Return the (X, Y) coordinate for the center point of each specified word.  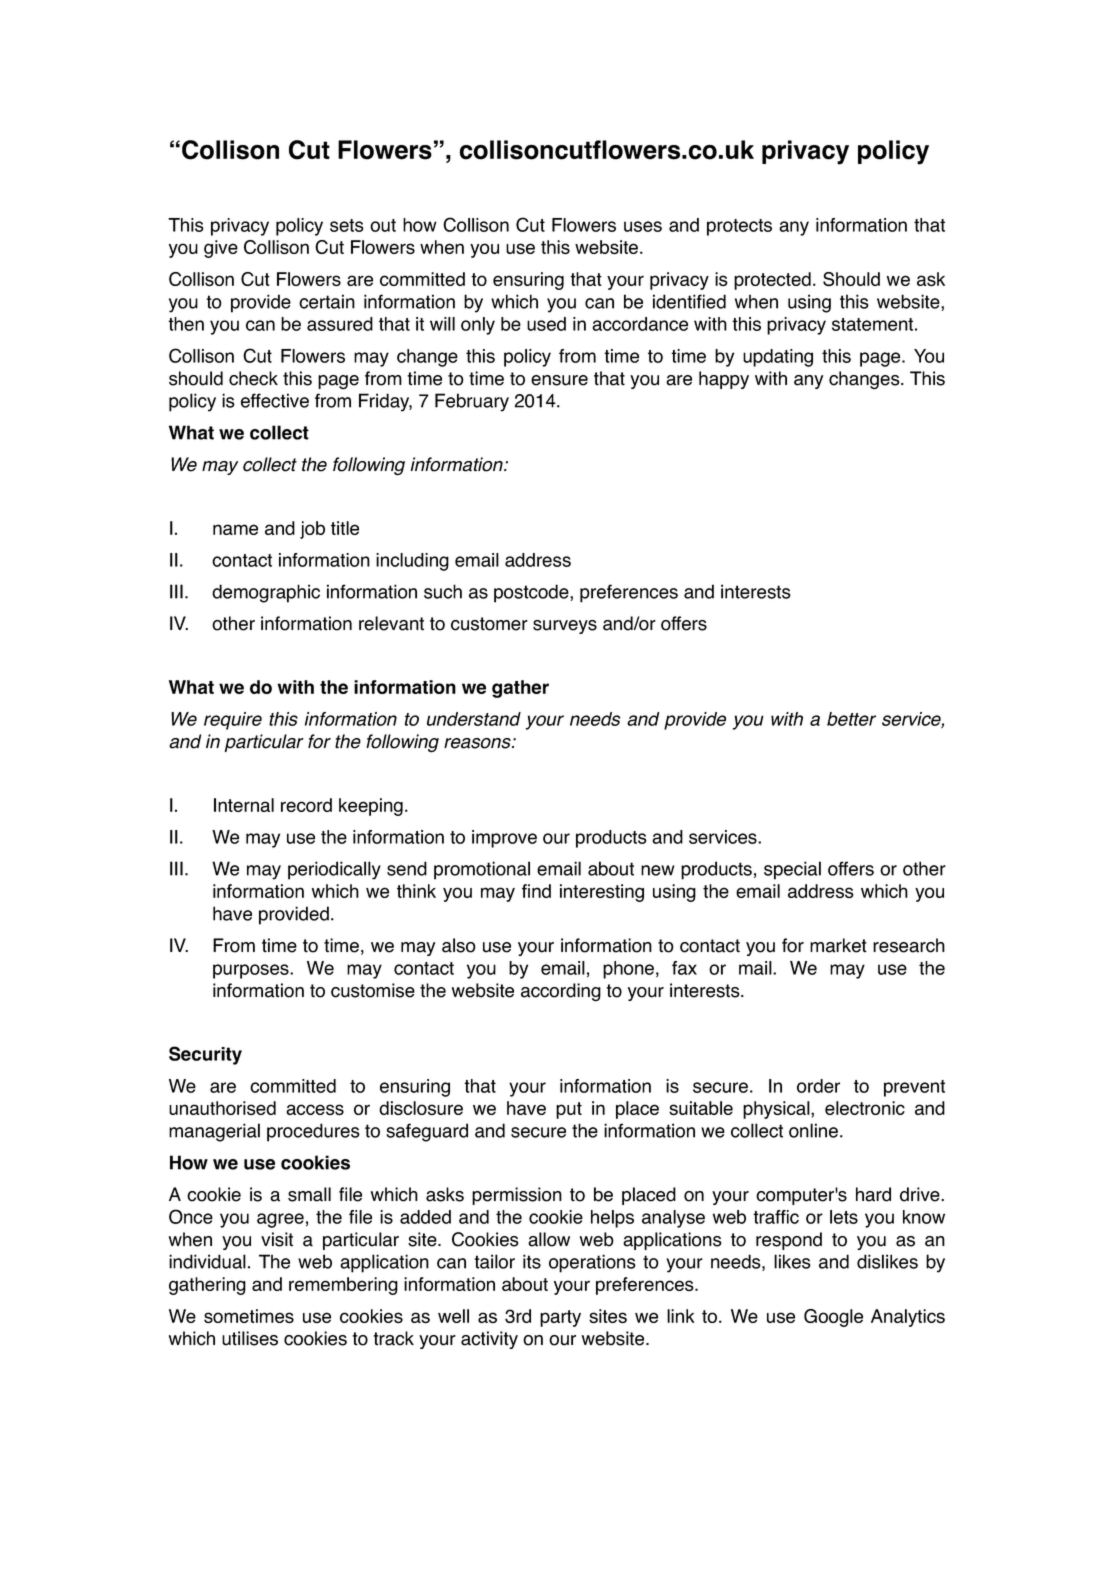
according (561, 992)
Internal (244, 805)
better (851, 719)
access (315, 1109)
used (546, 324)
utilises (250, 1338)
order (818, 1086)
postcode (532, 593)
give (221, 249)
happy (724, 380)
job (312, 530)
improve (504, 839)
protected (772, 281)
